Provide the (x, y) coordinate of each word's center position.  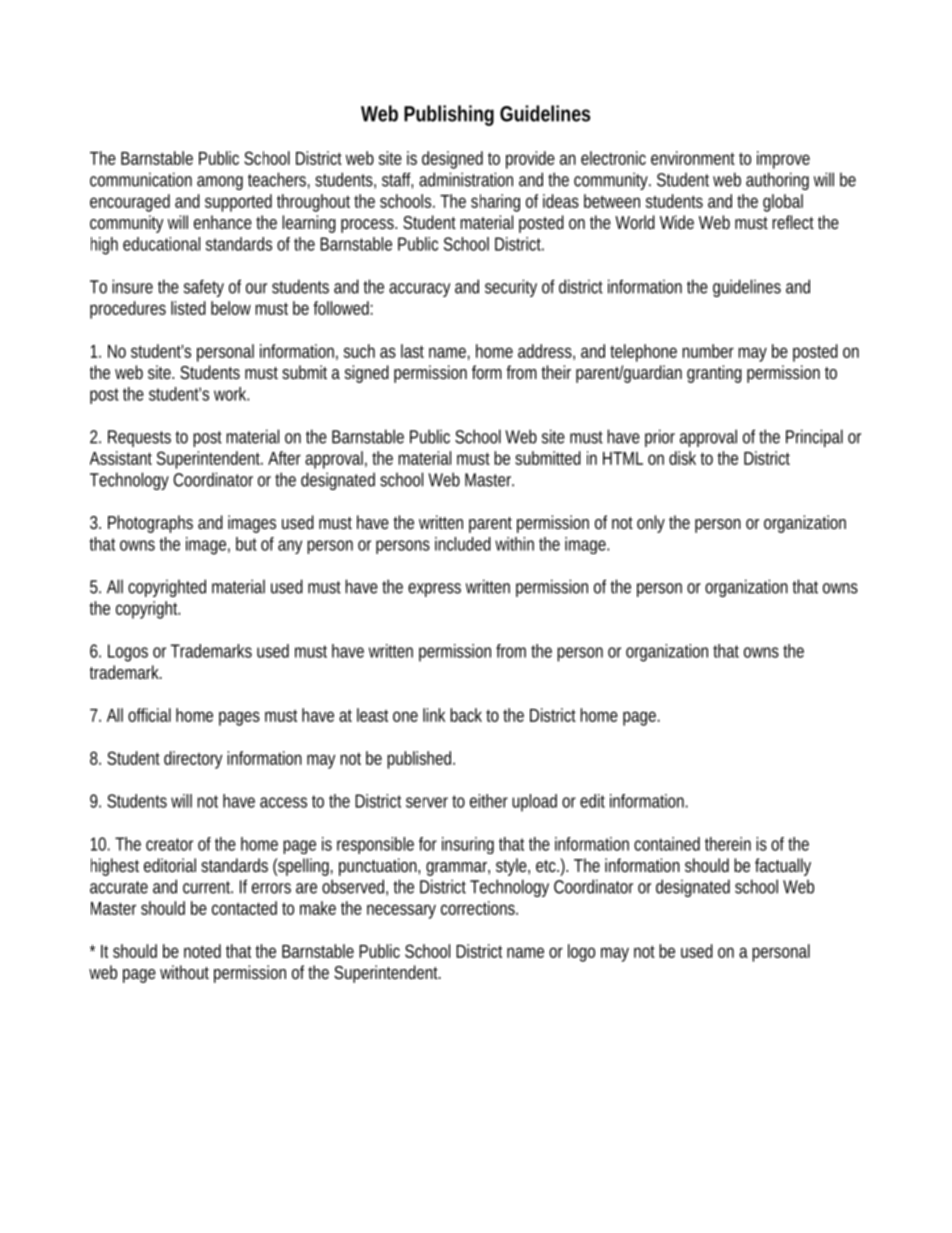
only (651, 524)
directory (193, 760)
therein (728, 844)
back (466, 715)
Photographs (150, 524)
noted (202, 951)
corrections (479, 908)
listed (188, 308)
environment (693, 158)
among (220, 183)
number (708, 351)
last (412, 351)
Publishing (449, 115)
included (463, 544)
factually (783, 867)
